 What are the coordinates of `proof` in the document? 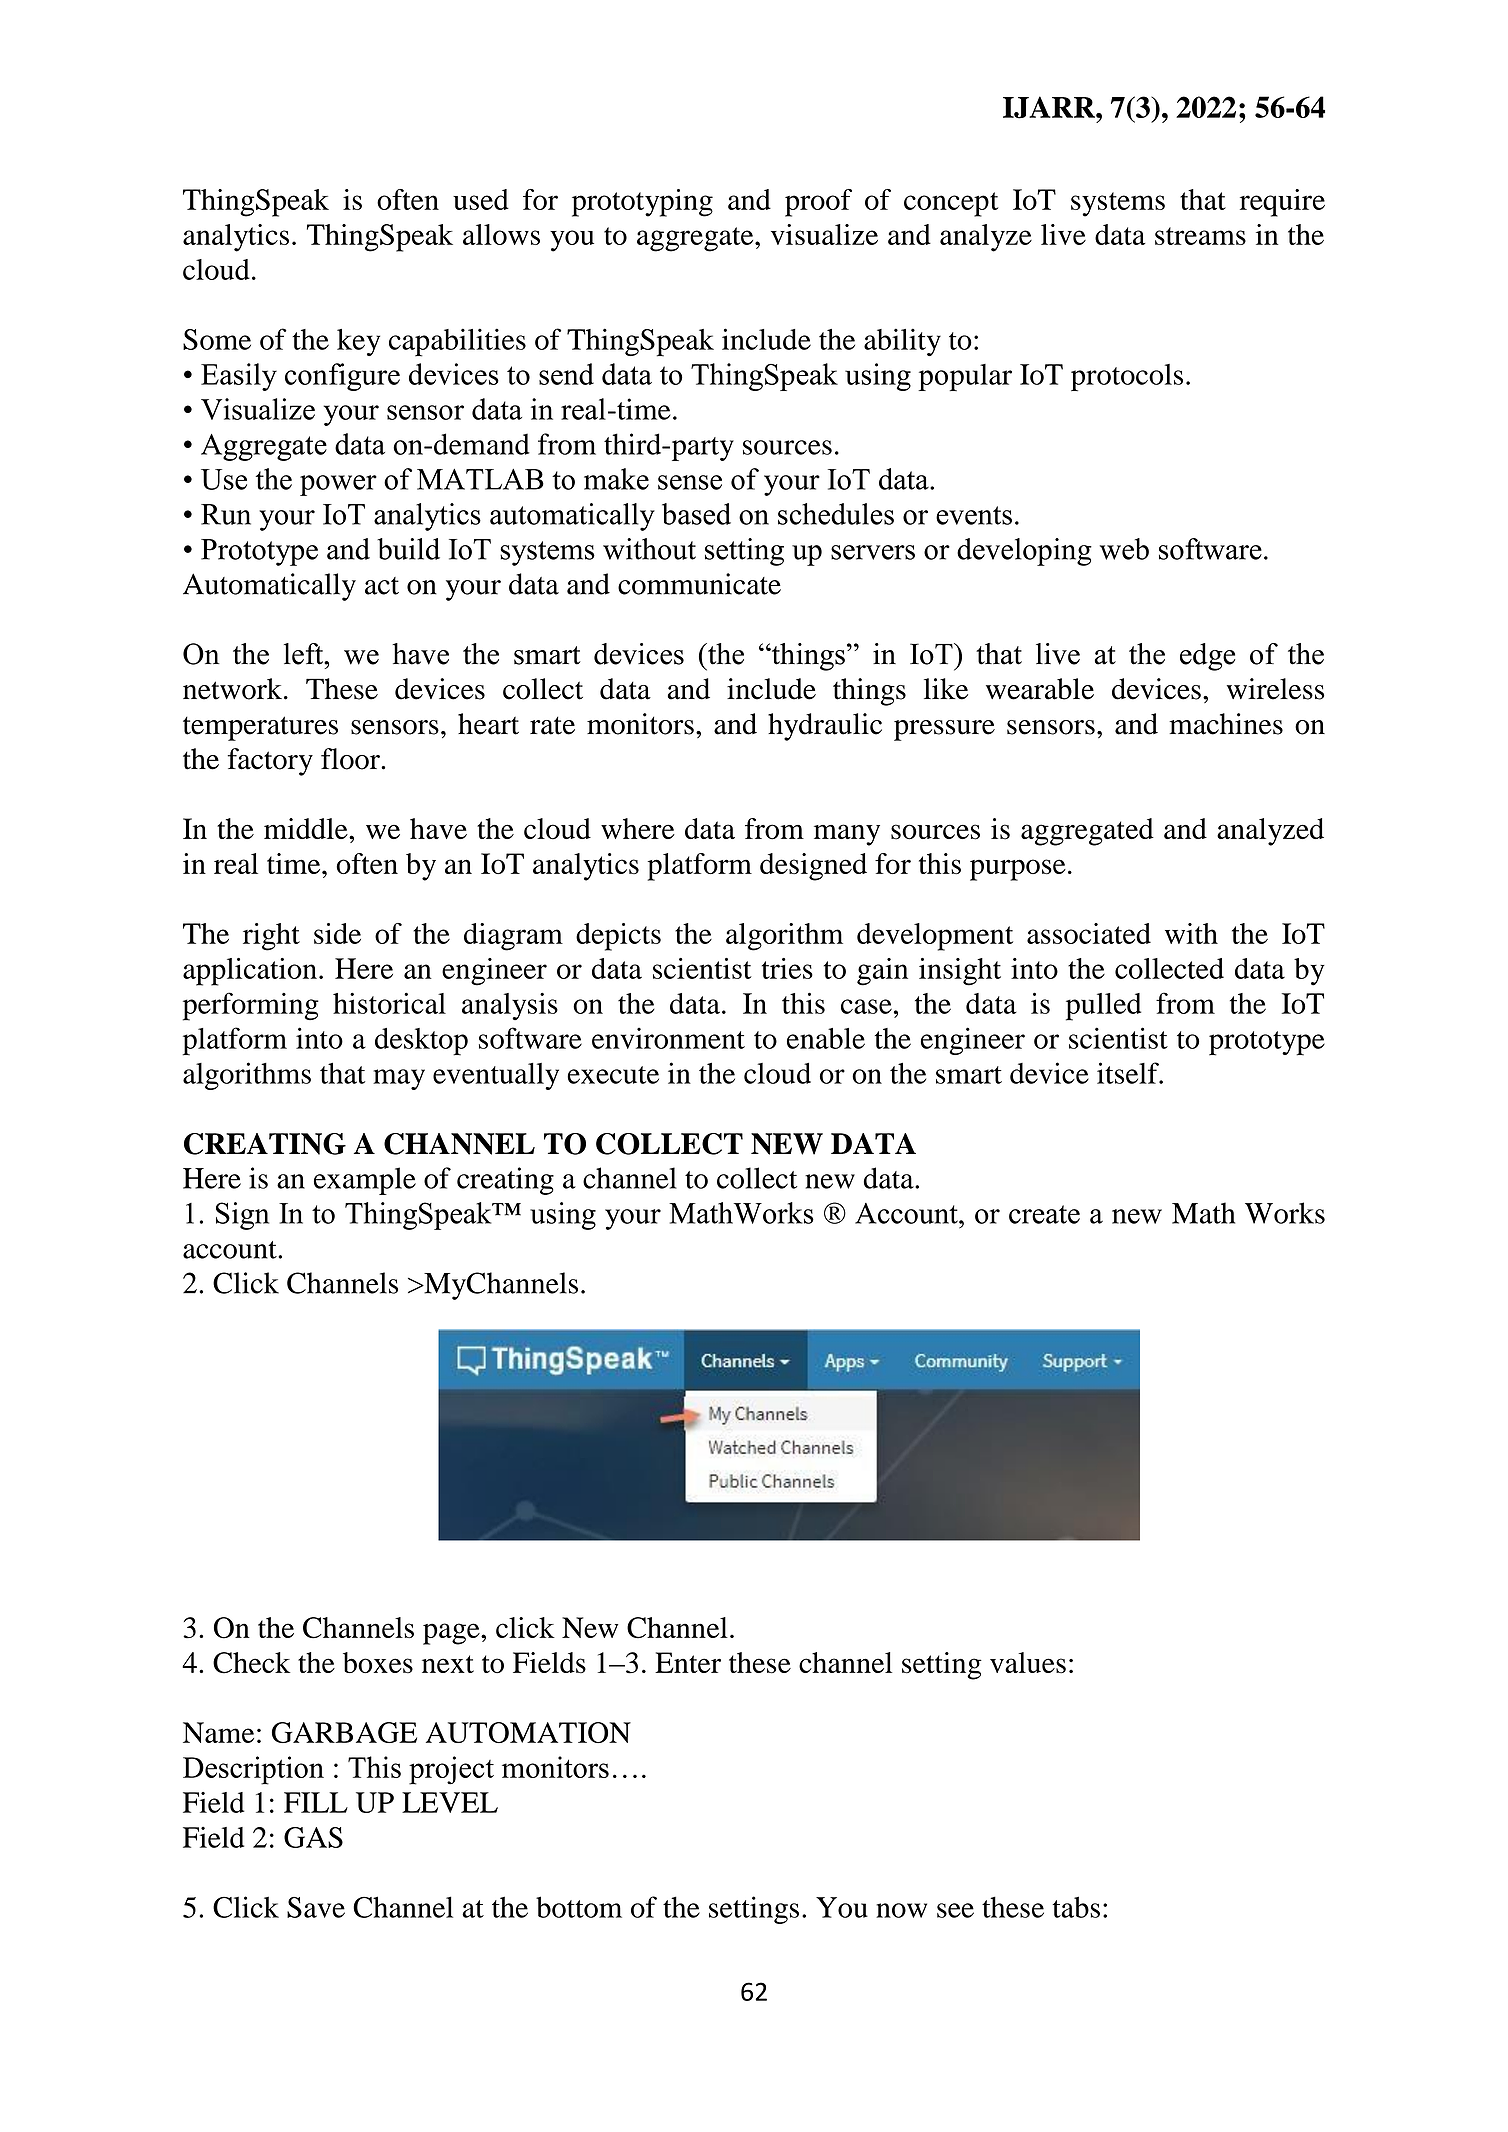 It's located at (818, 203).
